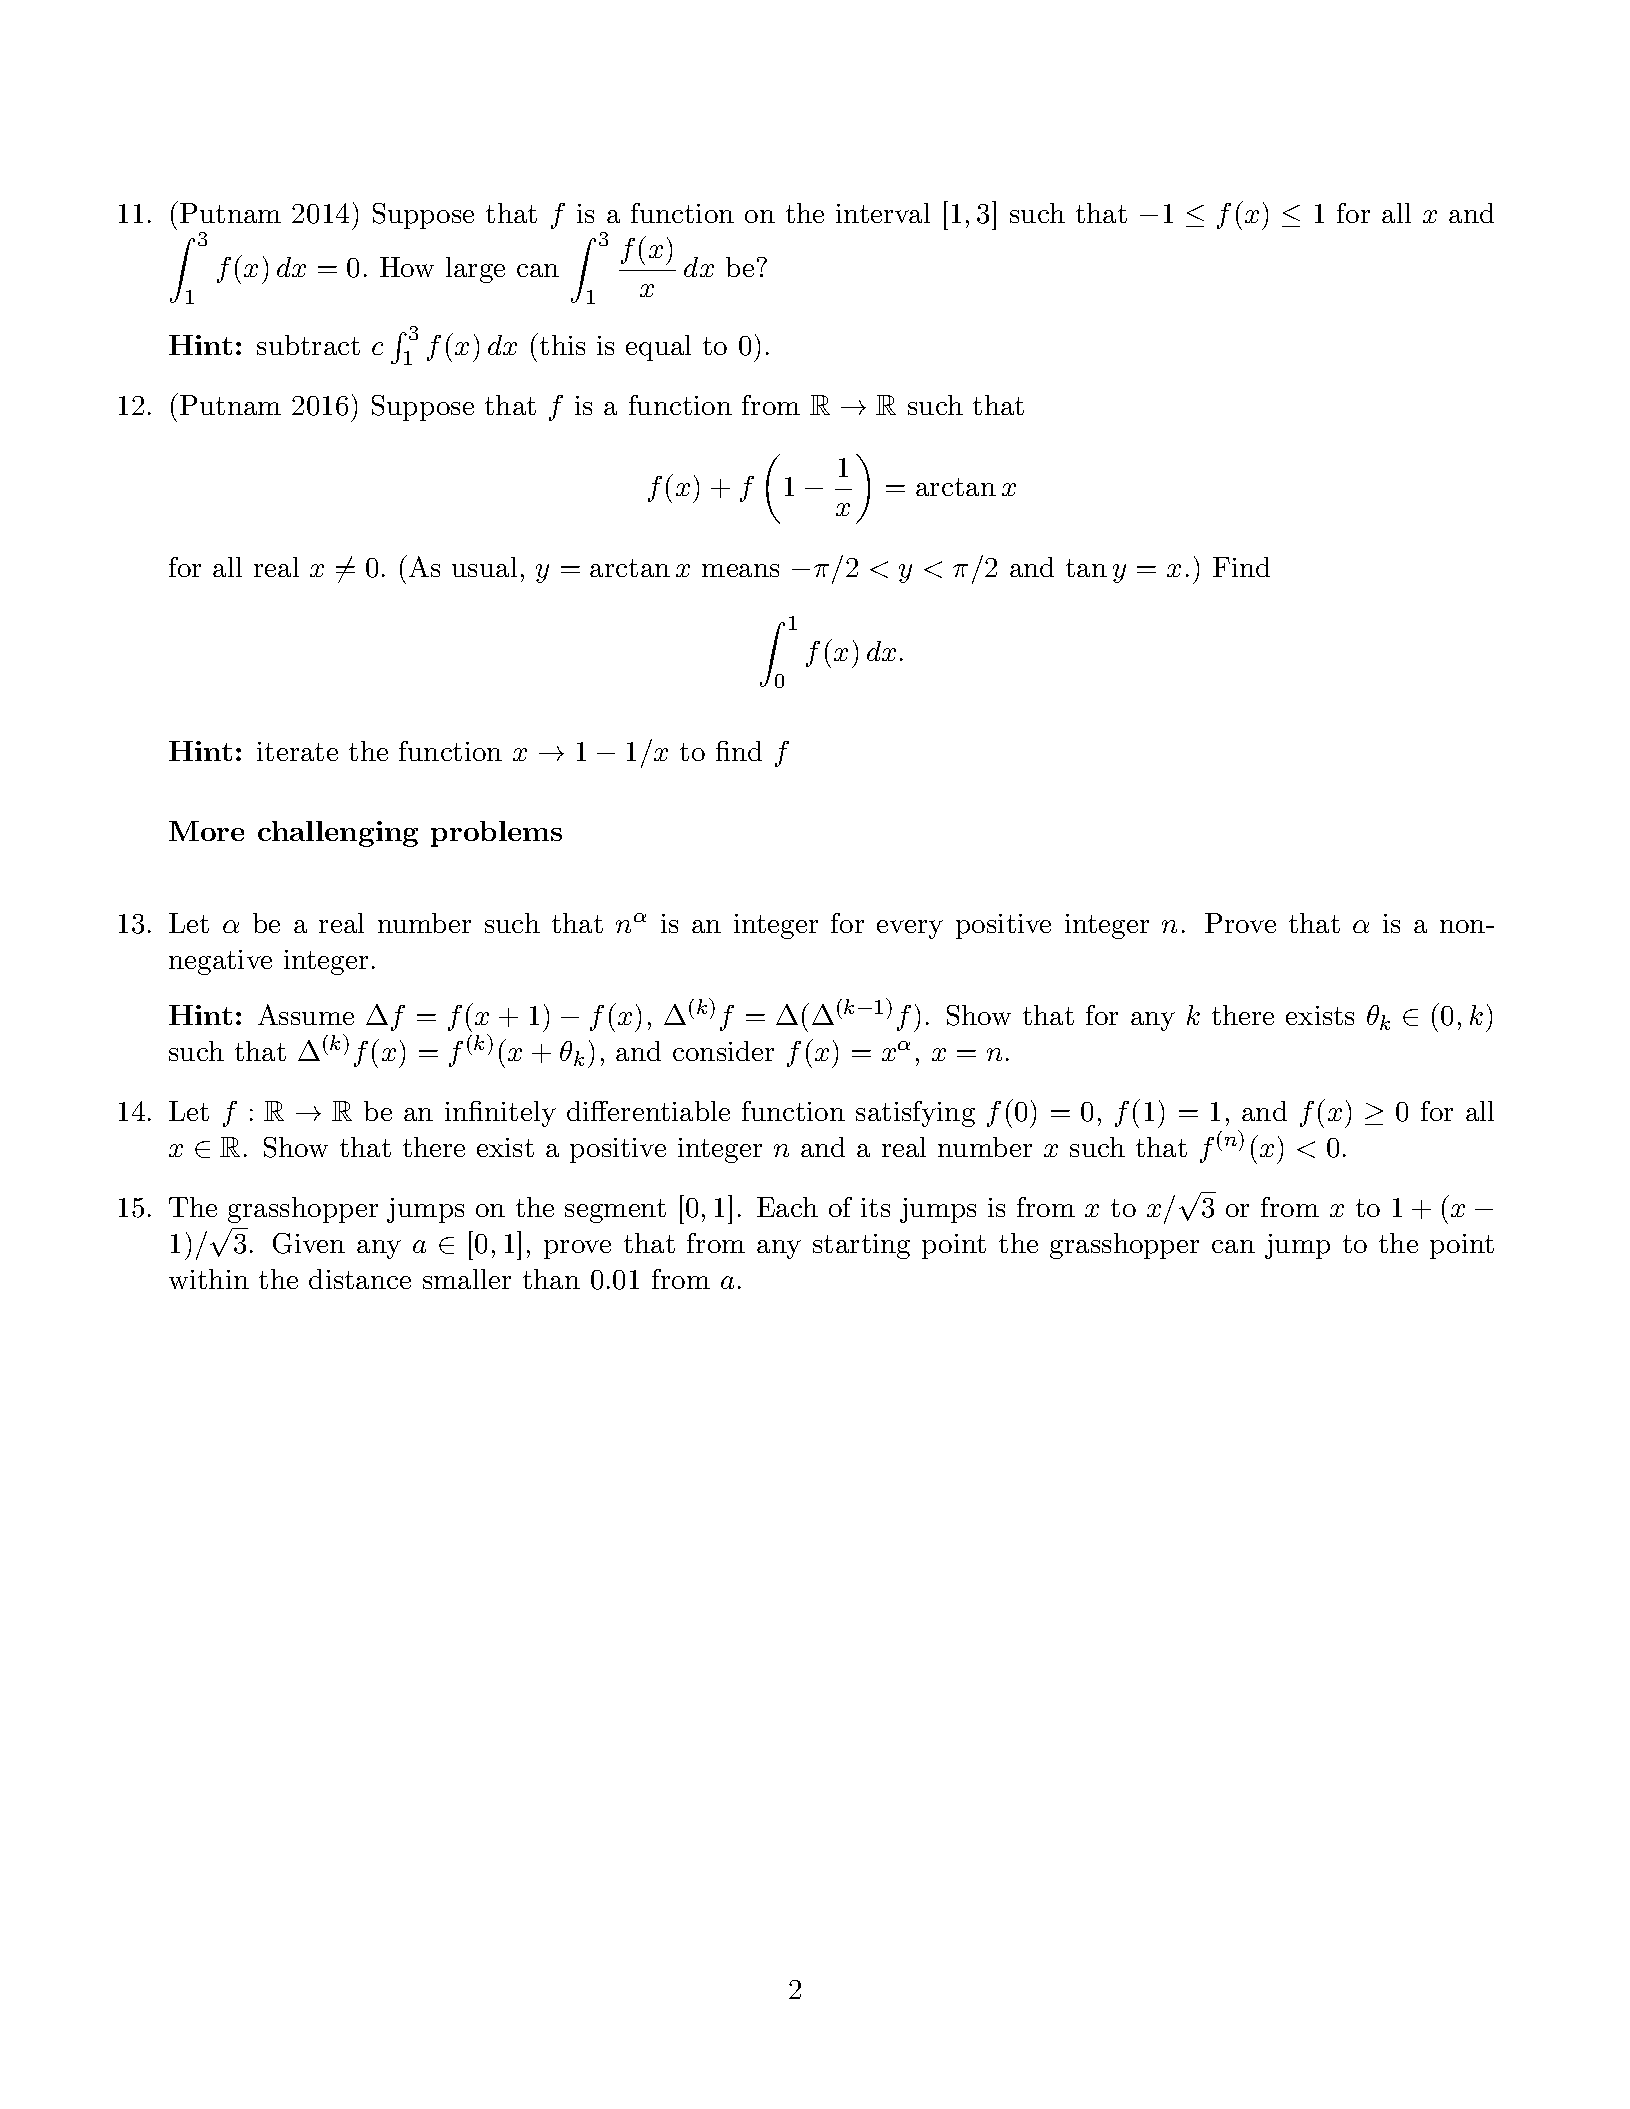 The image size is (1630, 2109). Describe the element at coordinates (496, 834) in the page. I see `problems` at that location.
